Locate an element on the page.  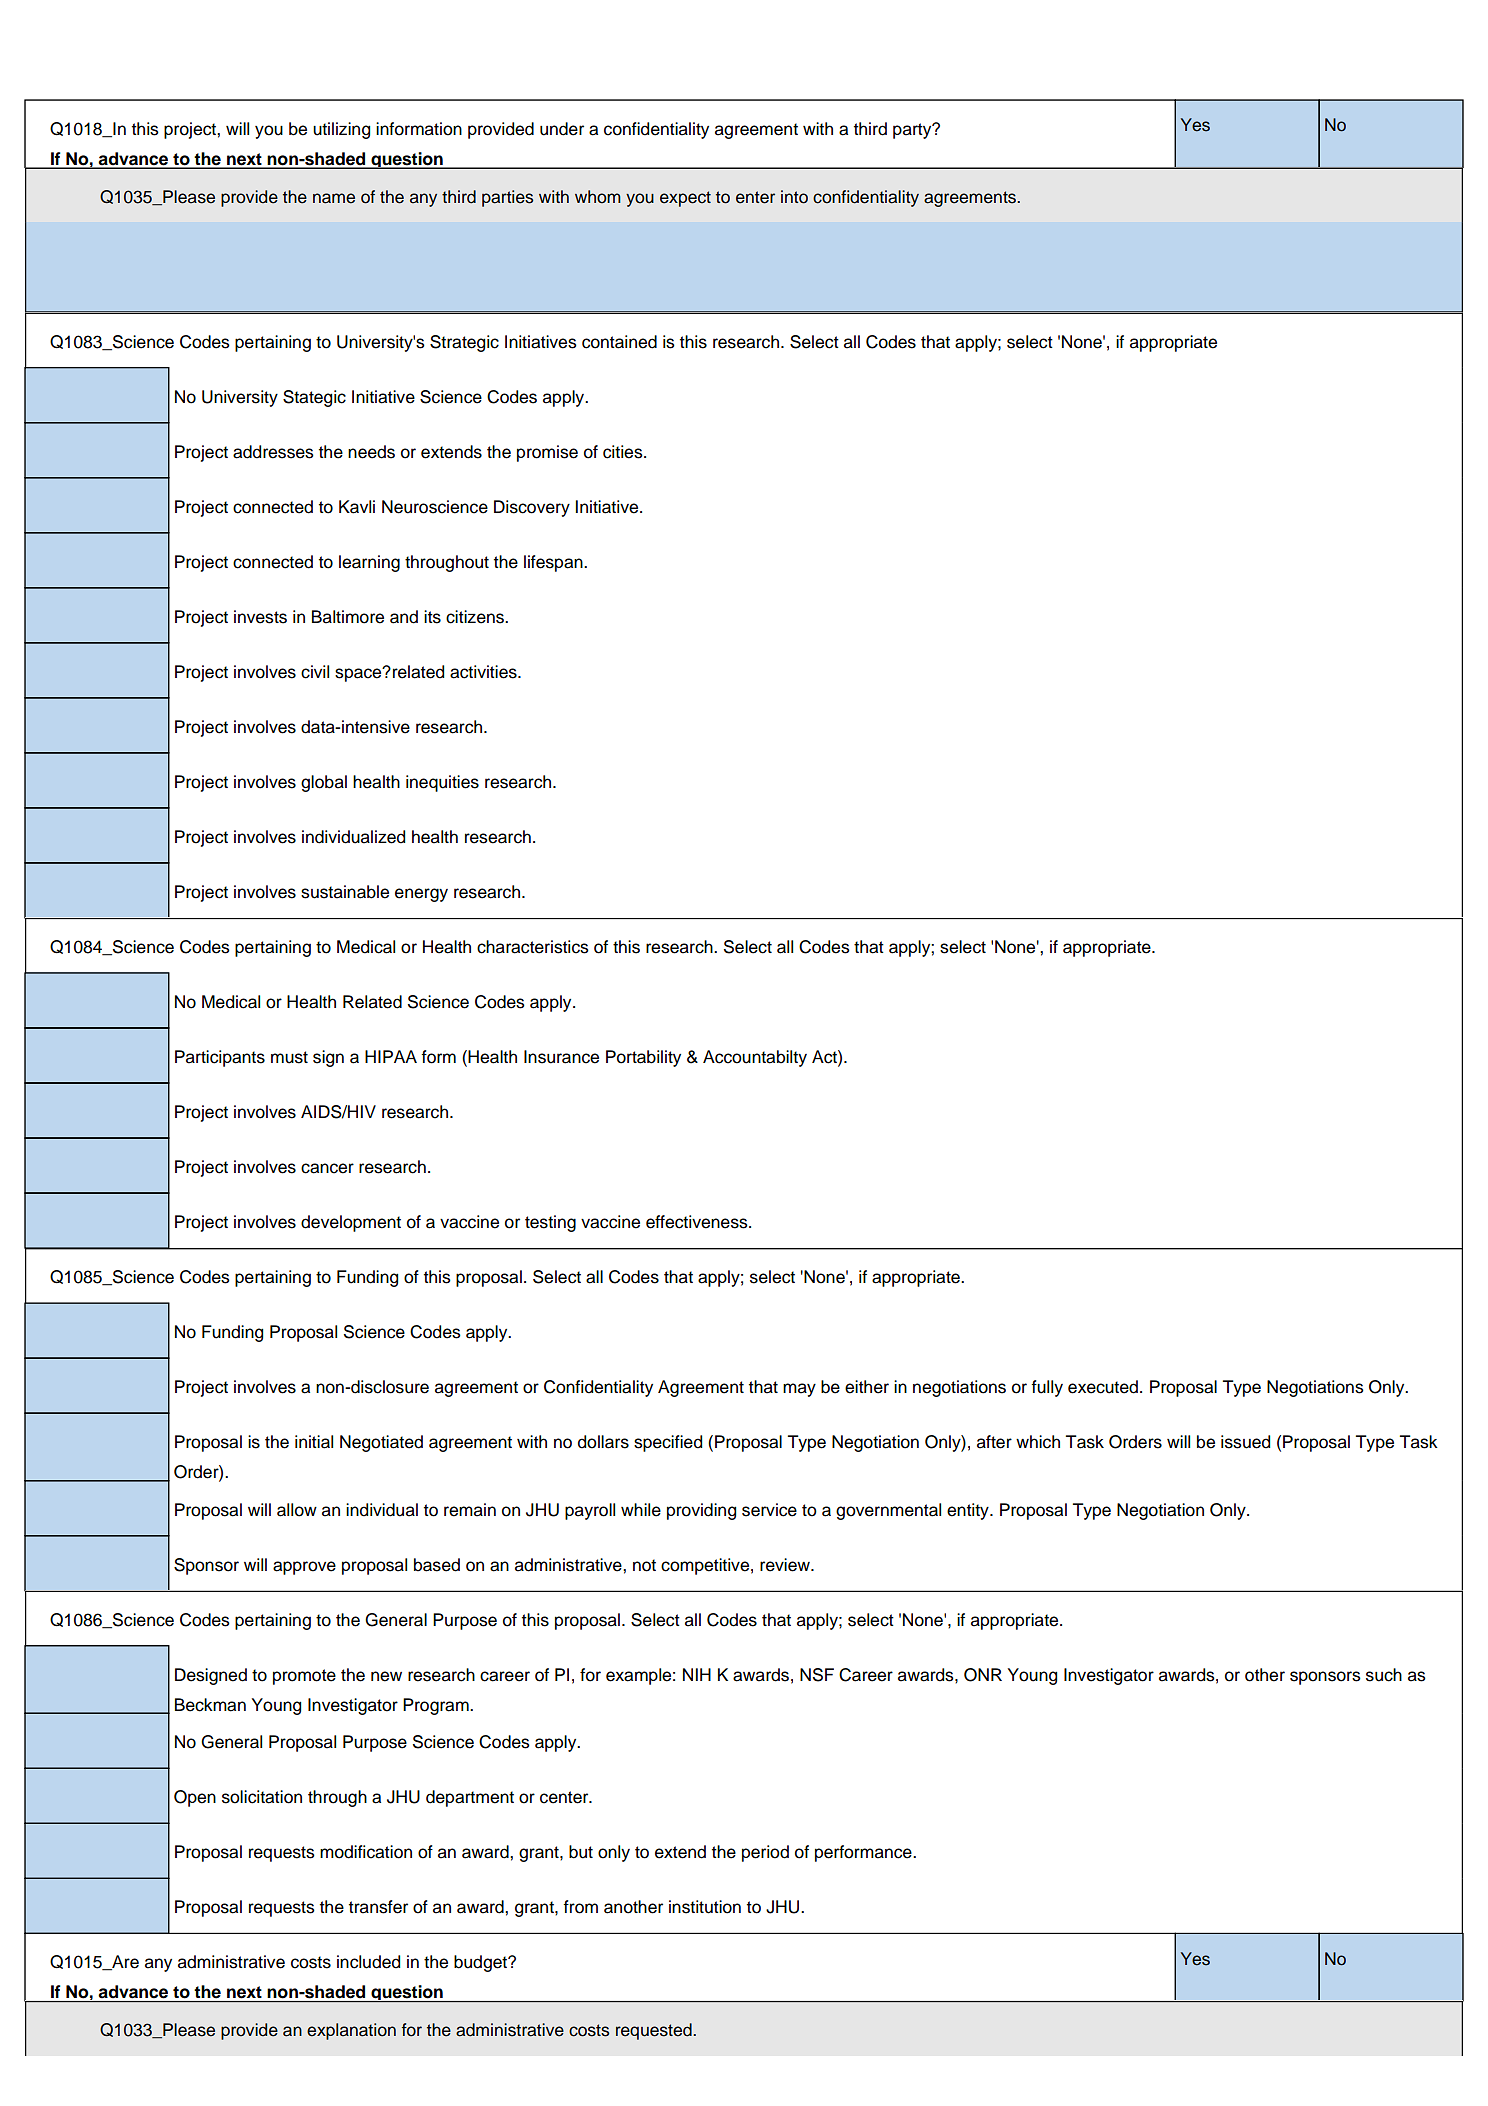
service is located at coordinates (769, 1510).
